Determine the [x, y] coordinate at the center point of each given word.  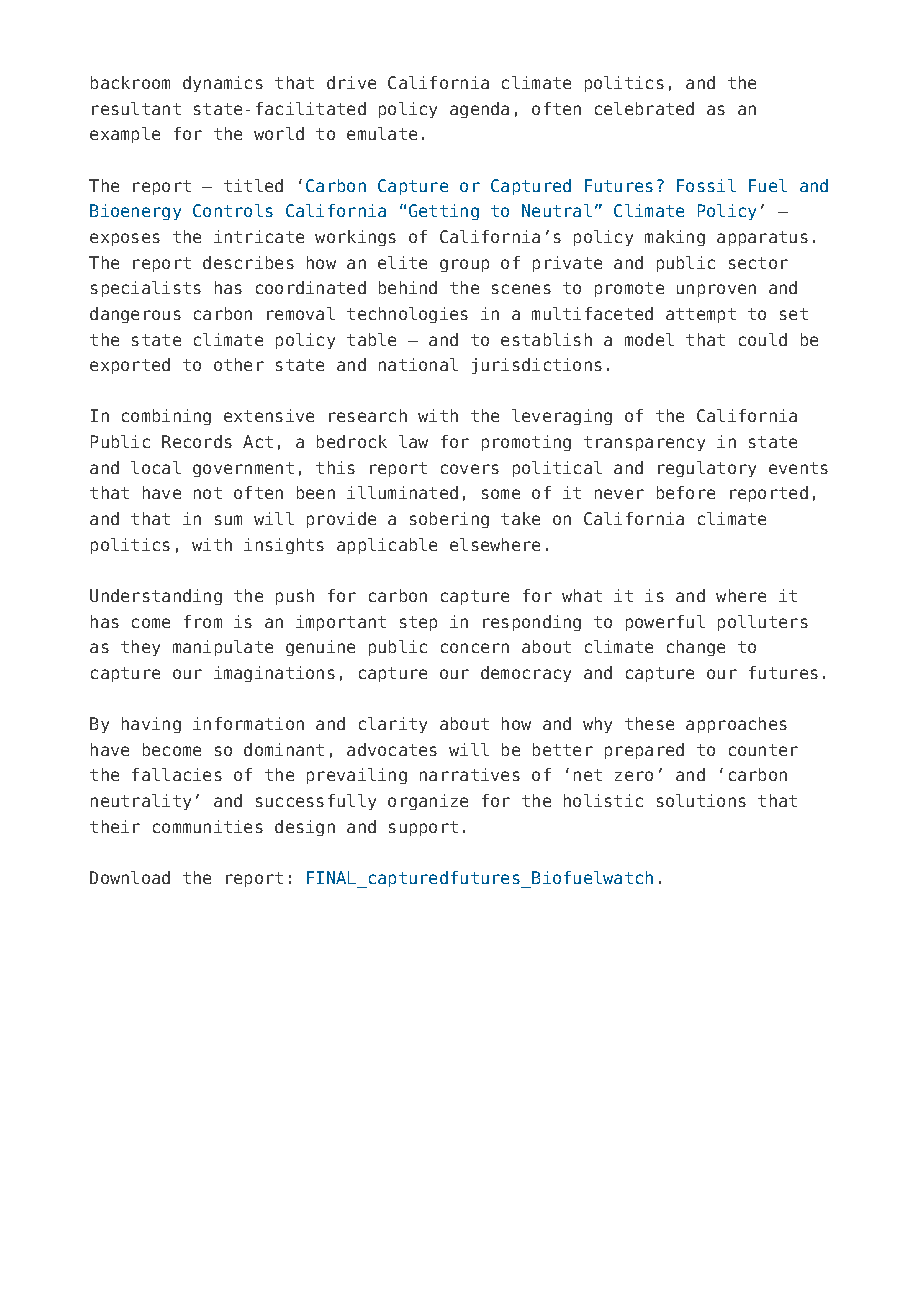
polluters [763, 623]
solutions [701, 800]
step [418, 623]
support [423, 828]
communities [208, 826]
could [763, 339]
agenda [479, 110]
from [203, 621]
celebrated [644, 108]
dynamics [223, 84]
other [239, 364]
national [418, 364]
